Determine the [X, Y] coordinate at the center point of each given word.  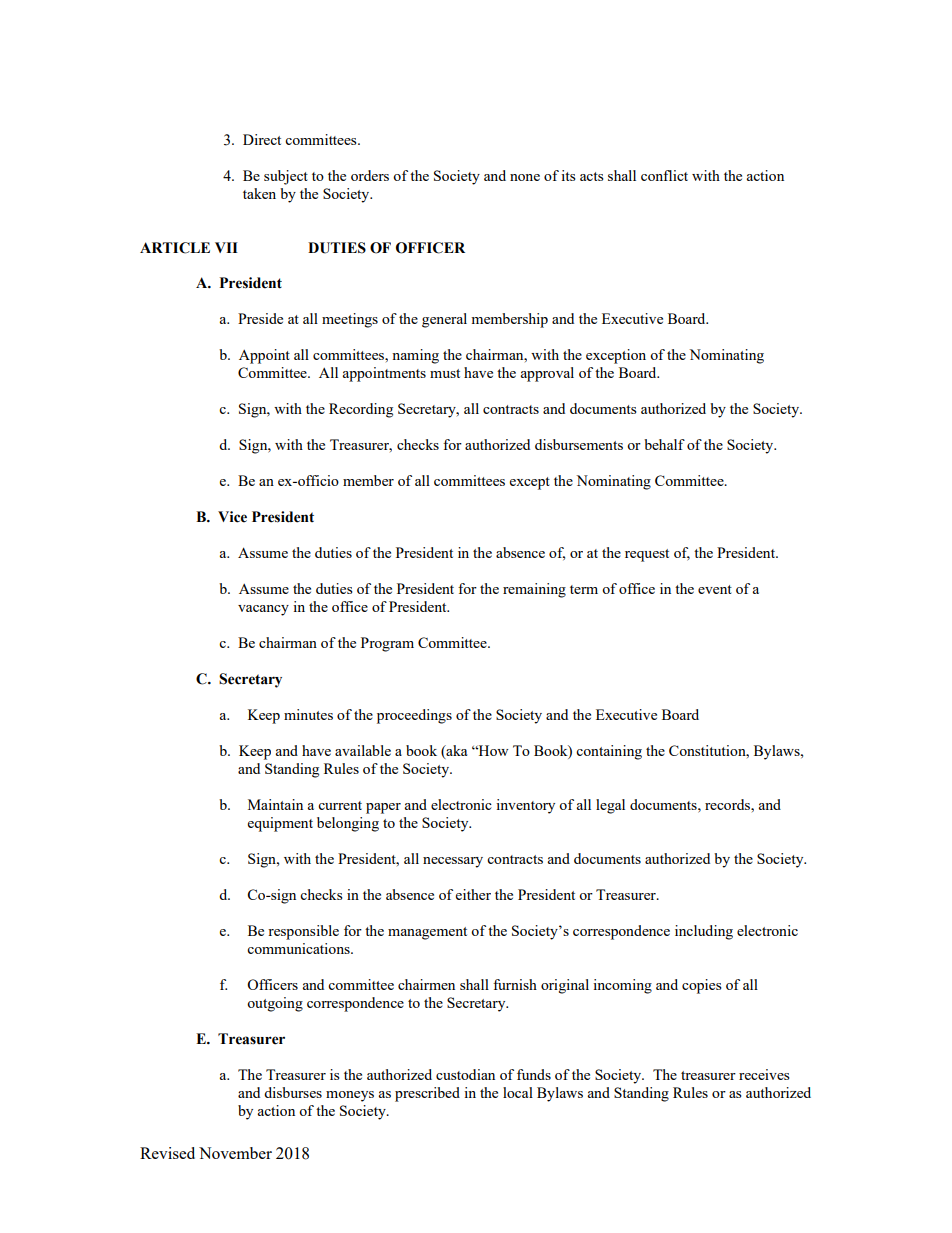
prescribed [427, 1094]
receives [764, 1074]
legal [610, 806]
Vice [232, 517]
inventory [525, 806]
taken [259, 193]
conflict [664, 175]
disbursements [579, 444]
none [525, 177]
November [235, 1153]
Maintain [275, 804]
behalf [664, 444]
